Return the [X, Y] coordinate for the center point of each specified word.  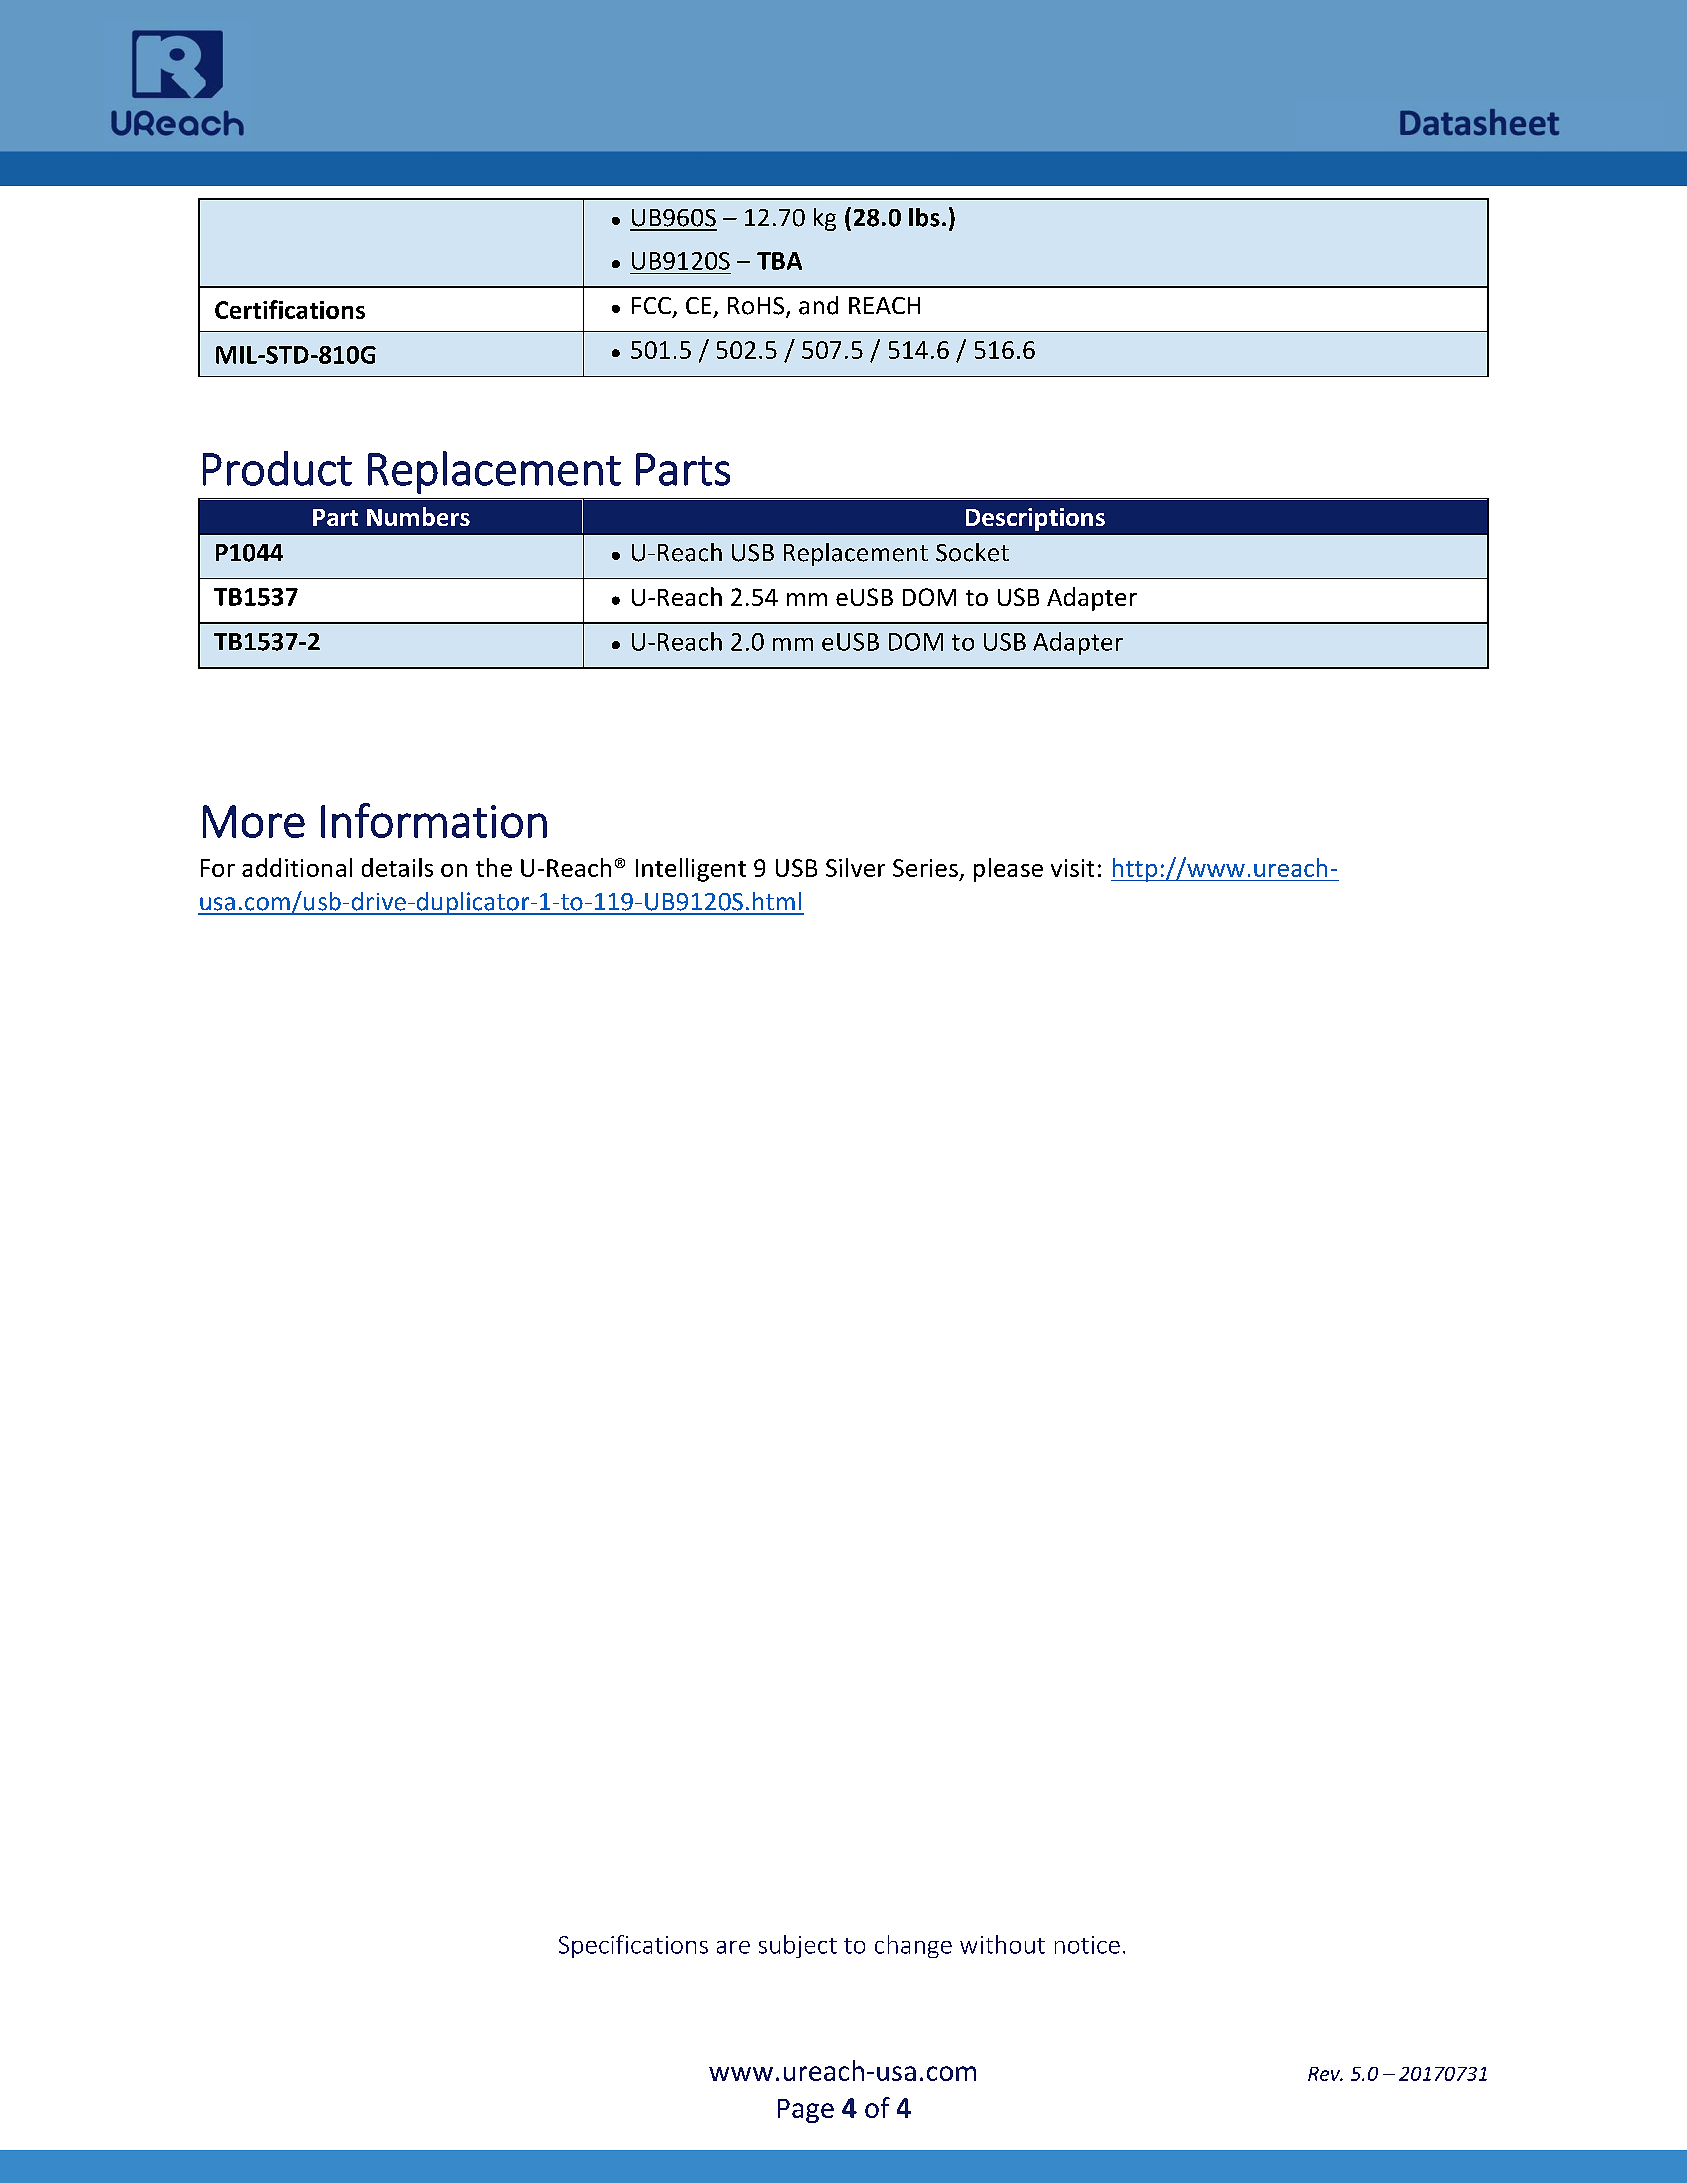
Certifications [290, 309]
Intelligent [691, 870]
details [397, 867]
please [1008, 870]
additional [297, 867]
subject [798, 1946]
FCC [651, 305]
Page [806, 2111]
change [913, 1946]
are [733, 1947]
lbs [924, 217]
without [1002, 1944]
